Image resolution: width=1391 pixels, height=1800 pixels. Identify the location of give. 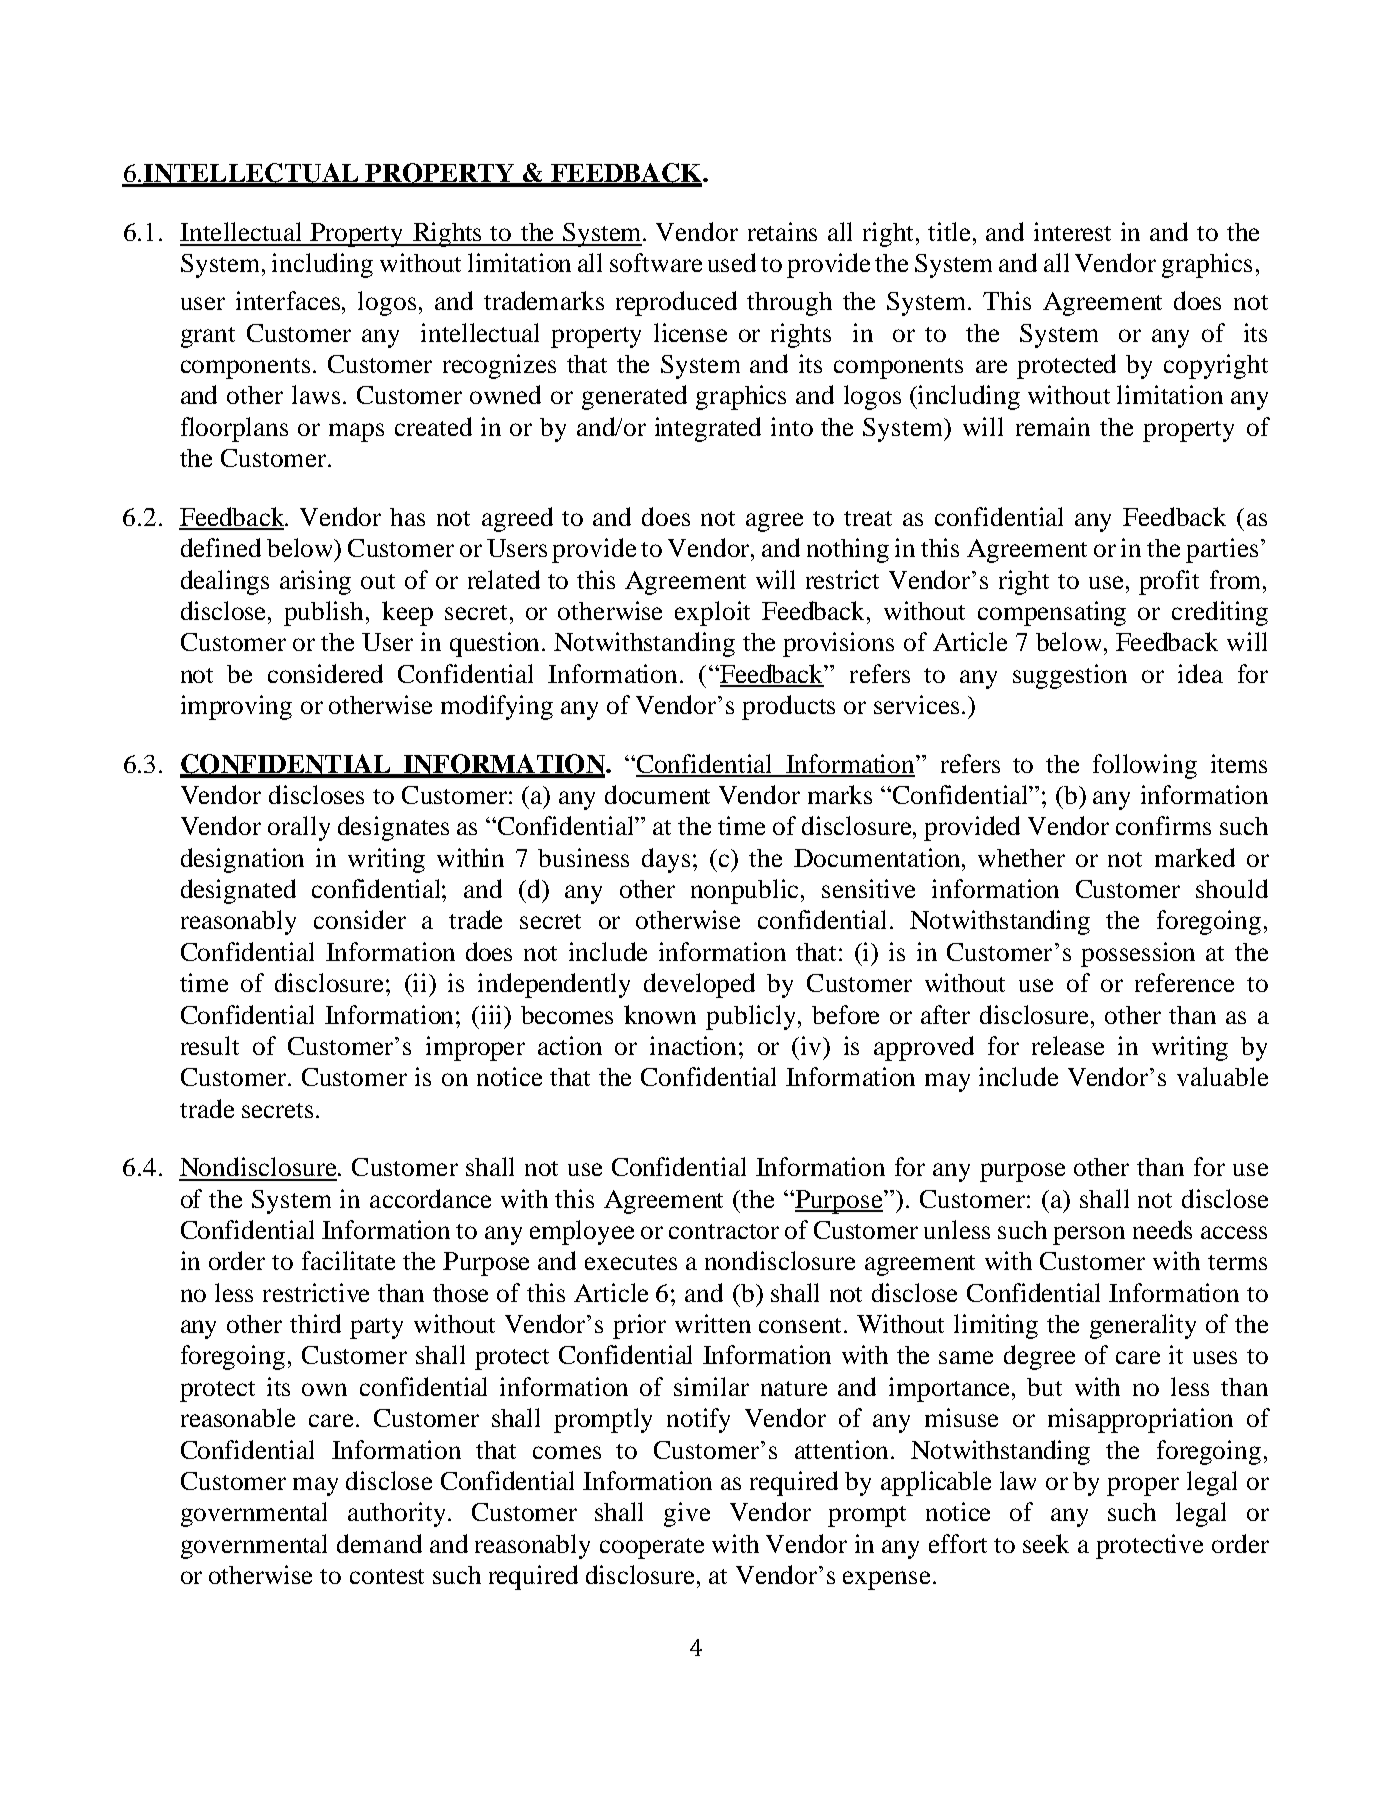
(687, 1514).
